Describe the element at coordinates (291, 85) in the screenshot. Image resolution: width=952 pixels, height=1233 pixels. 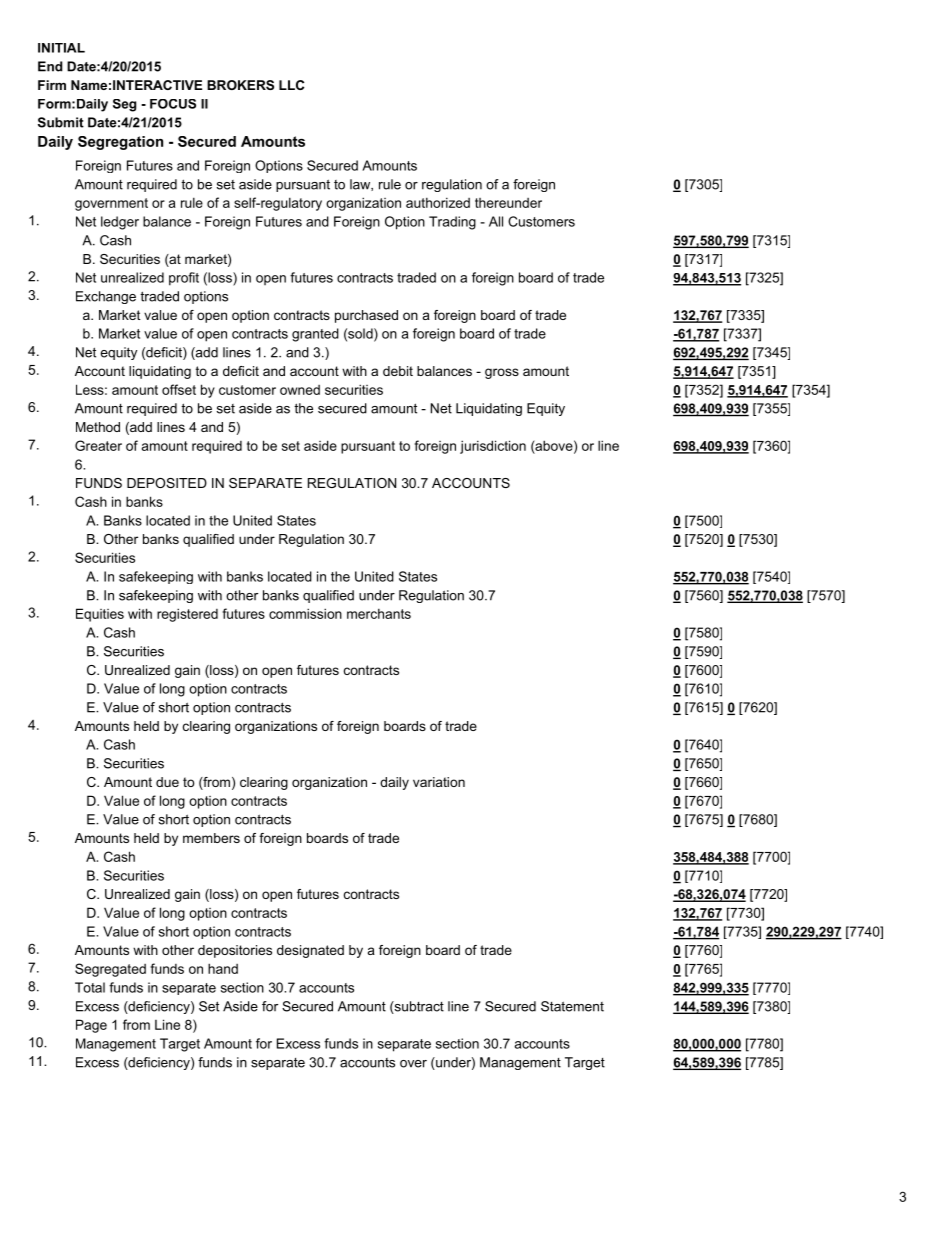
I see `LLC` at that location.
